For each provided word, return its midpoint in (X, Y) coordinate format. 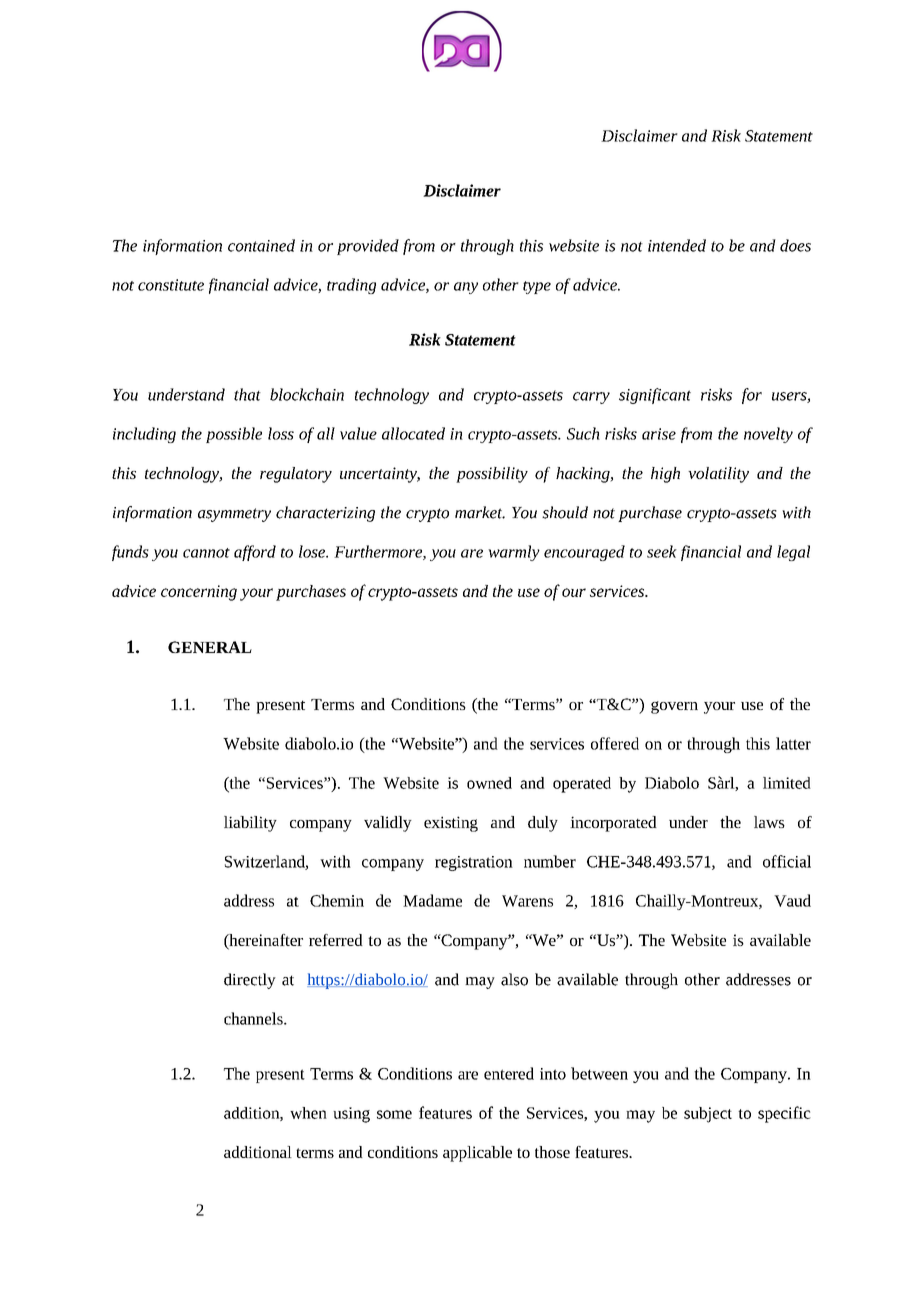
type (537, 287)
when (308, 1113)
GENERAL (210, 647)
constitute (171, 285)
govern (674, 707)
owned (489, 783)
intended (677, 245)
